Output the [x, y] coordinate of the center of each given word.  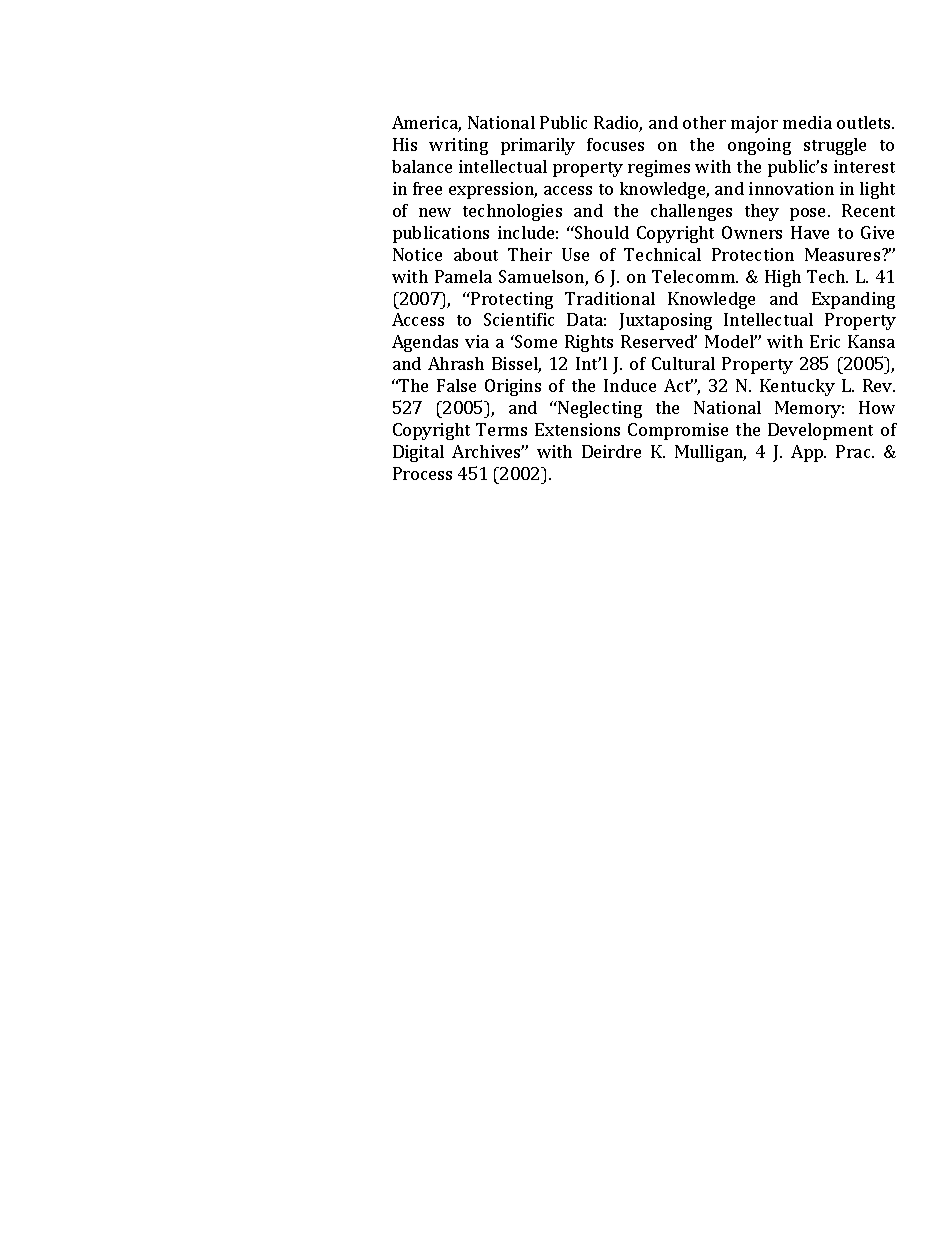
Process [422, 473]
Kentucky [797, 387]
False [456, 385]
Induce [630, 385]
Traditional [610, 298]
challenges [691, 212]
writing [458, 146]
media [807, 122]
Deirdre [611, 451]
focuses [615, 144]
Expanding [853, 300]
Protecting [511, 300]
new [435, 212]
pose [809, 214]
